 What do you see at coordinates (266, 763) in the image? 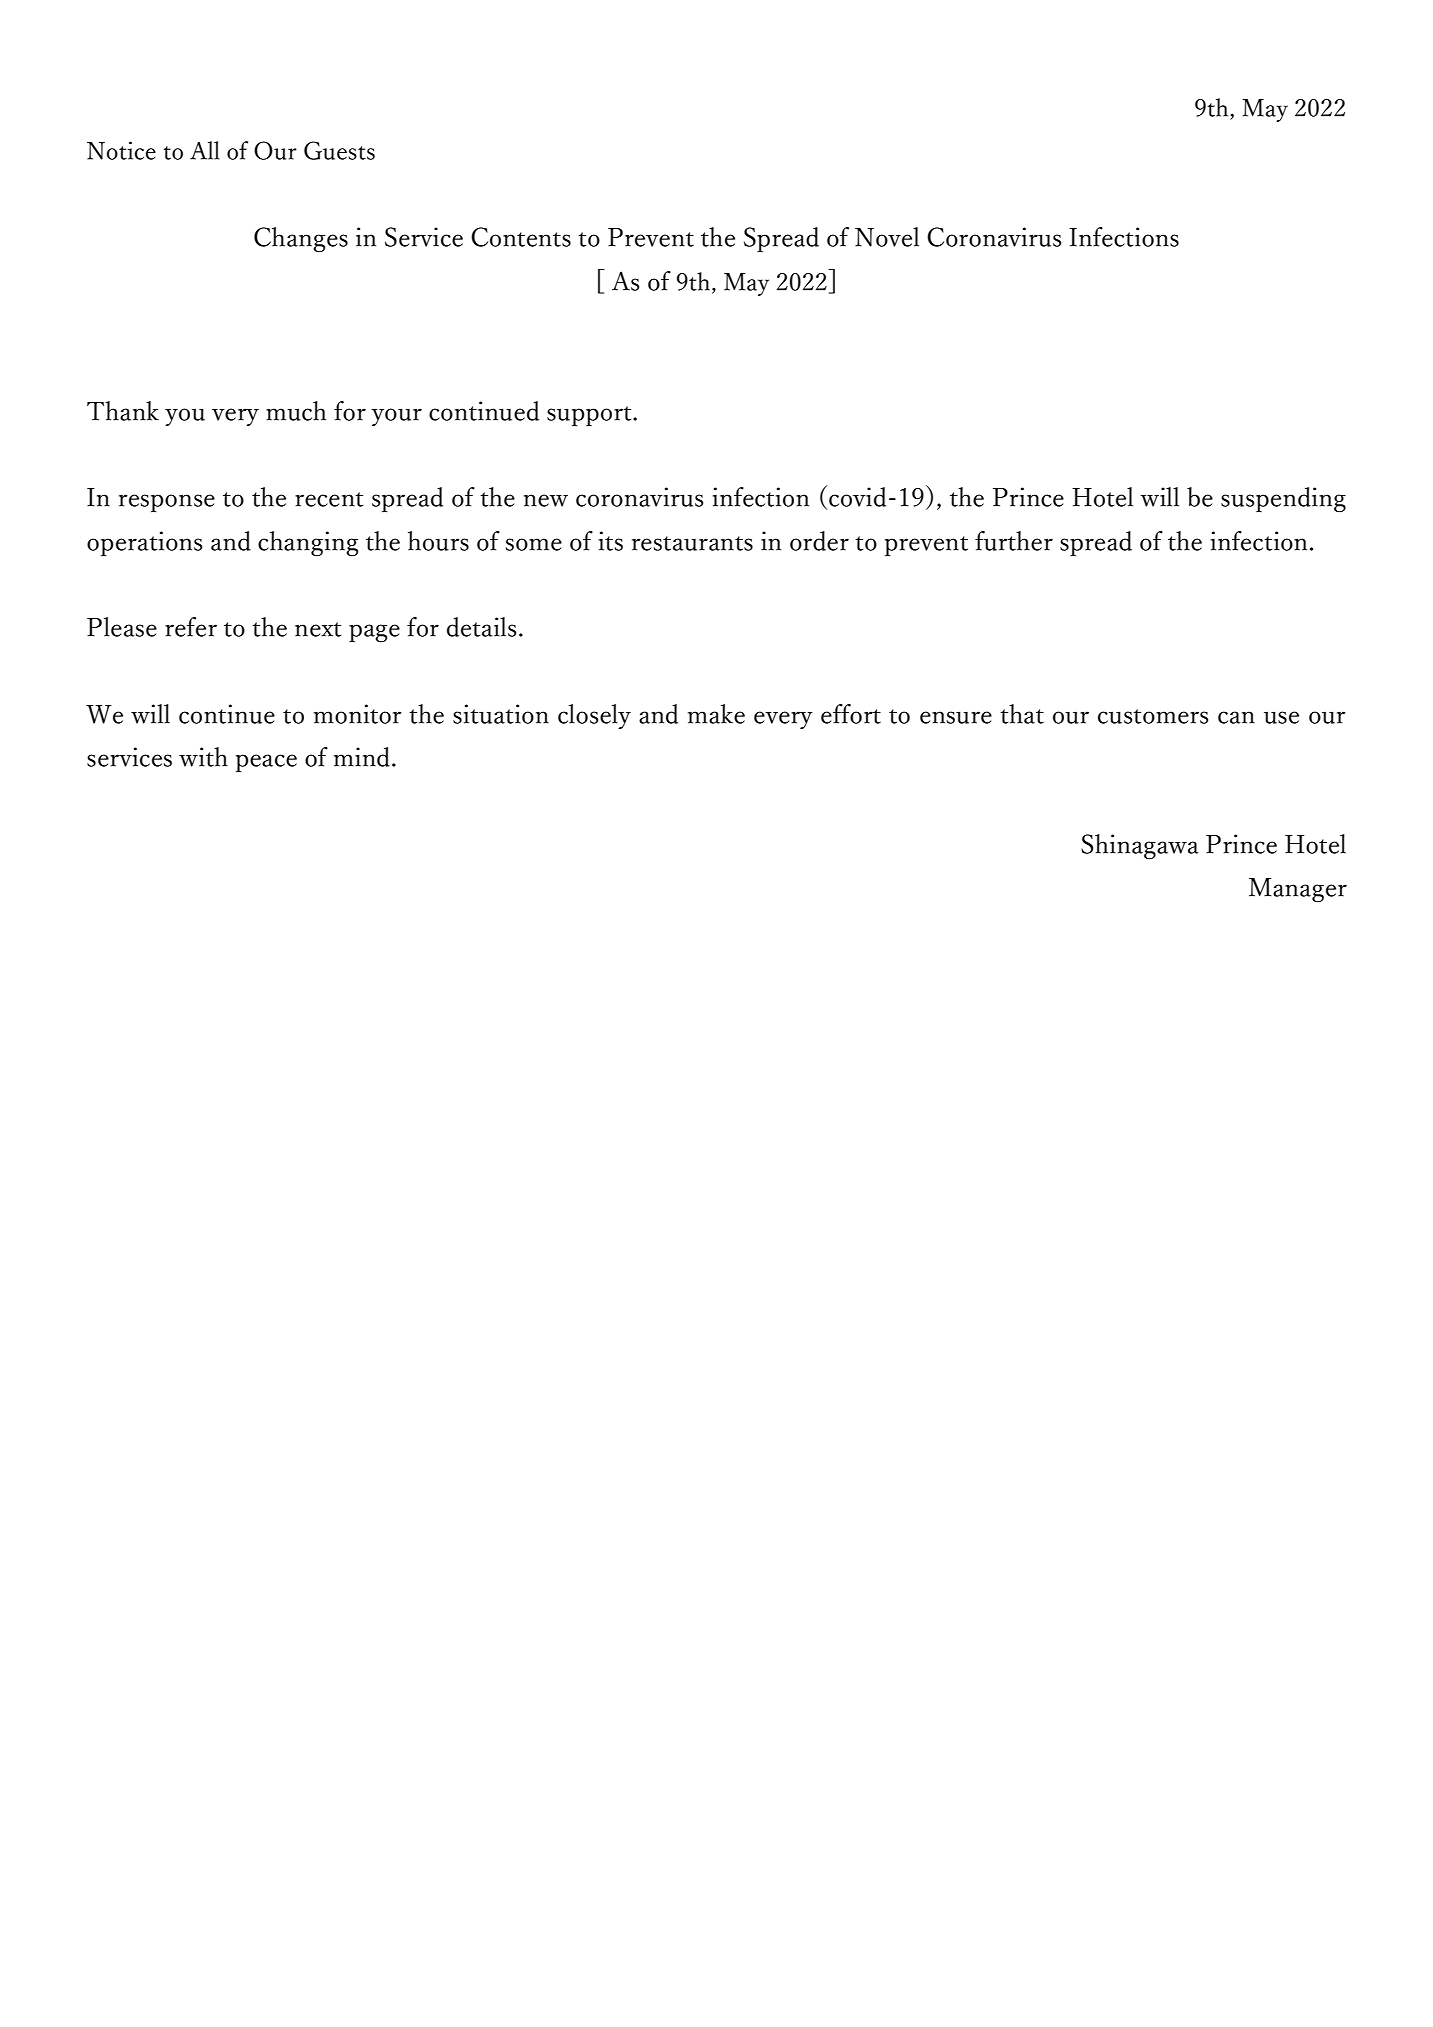
I see `peace` at bounding box center [266, 763].
